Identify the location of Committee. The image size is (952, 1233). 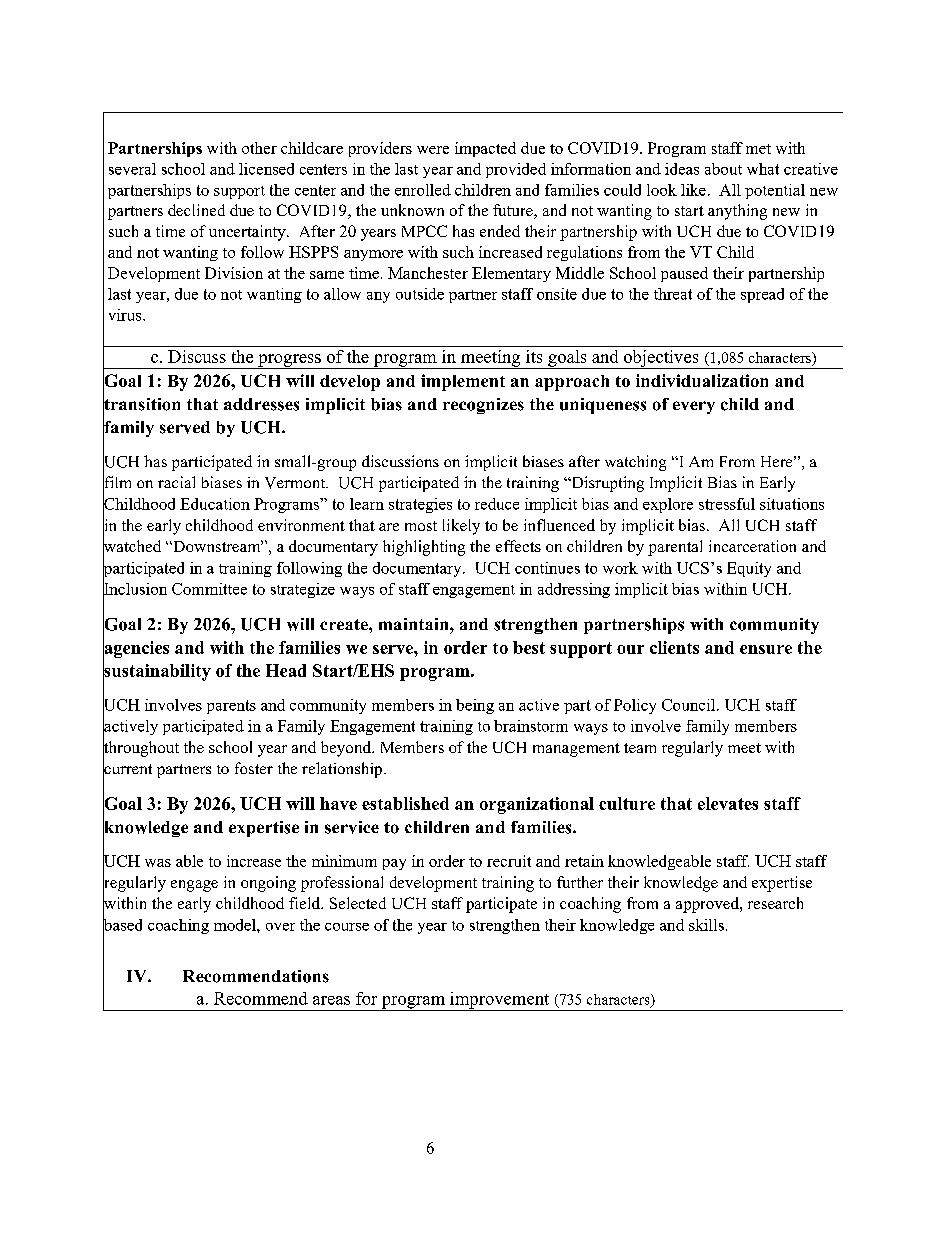
(209, 589).
